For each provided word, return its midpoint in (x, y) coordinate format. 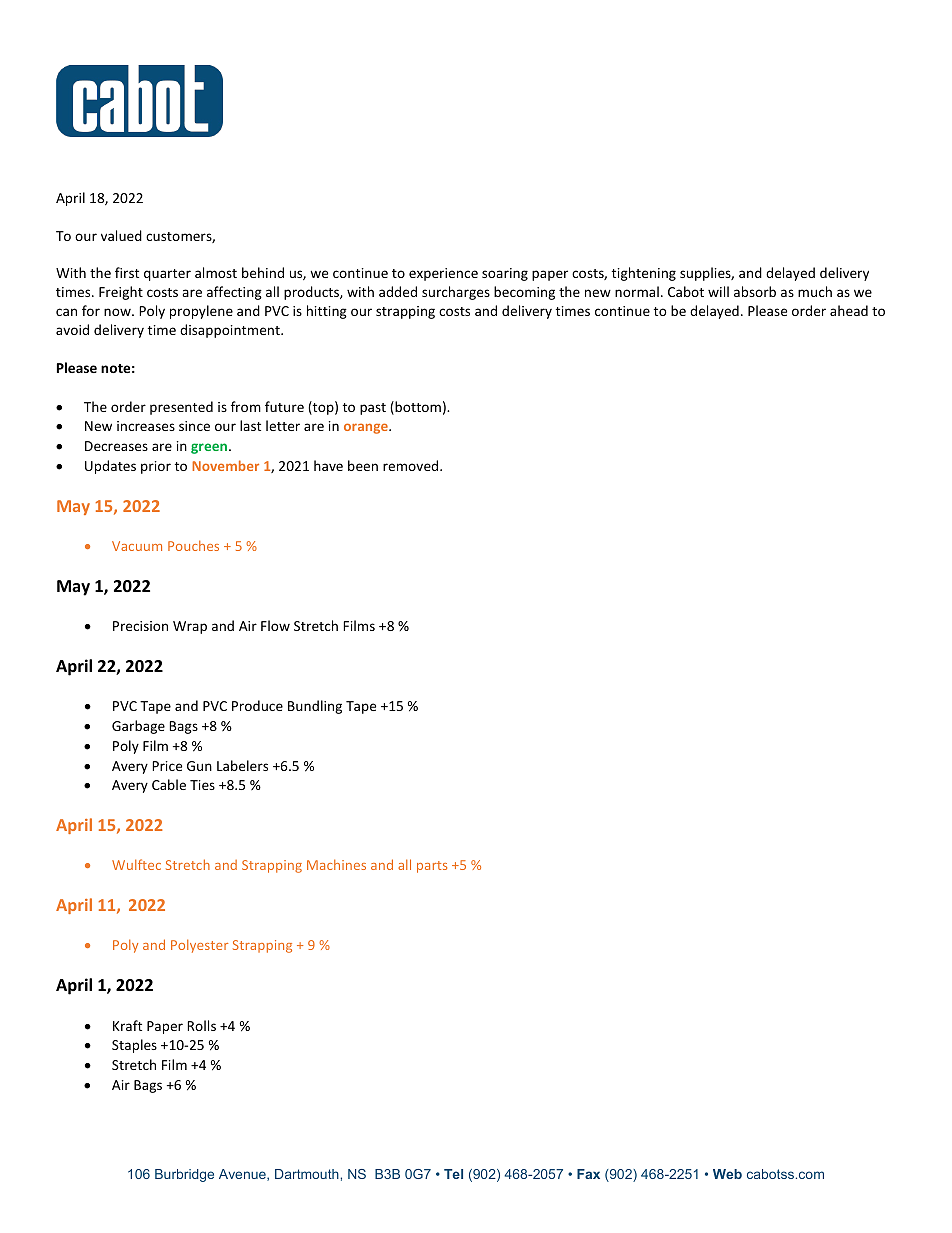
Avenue (243, 1175)
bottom (417, 408)
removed (412, 465)
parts (432, 867)
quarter (167, 275)
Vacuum (137, 546)
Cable (169, 784)
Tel (453, 1174)
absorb (755, 291)
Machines (336, 864)
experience (443, 274)
